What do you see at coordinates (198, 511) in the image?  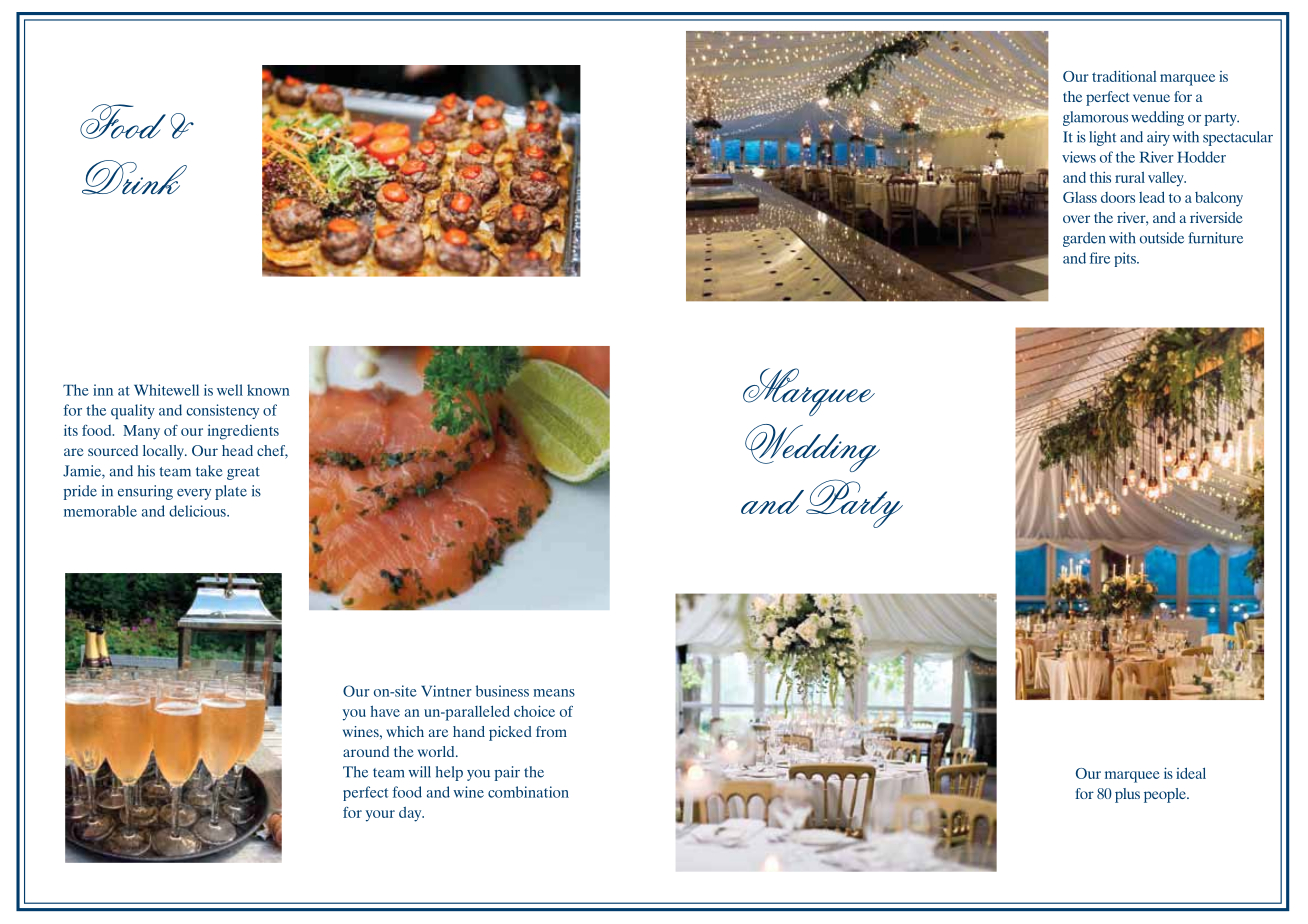 I see `delicious` at bounding box center [198, 511].
